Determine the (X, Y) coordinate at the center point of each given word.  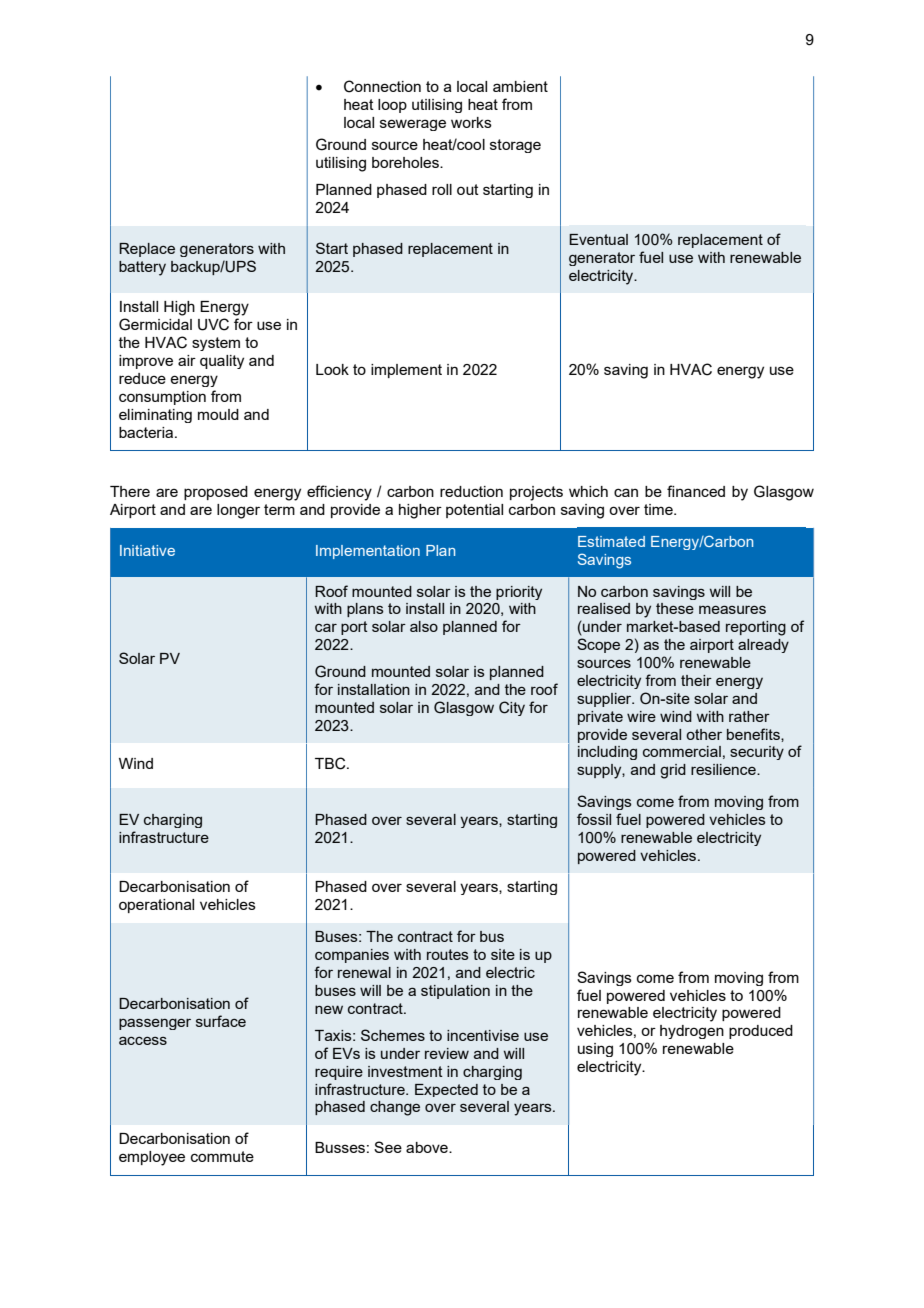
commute (222, 1156)
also (424, 626)
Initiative (147, 550)
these (675, 608)
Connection (382, 86)
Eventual (598, 239)
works (471, 122)
